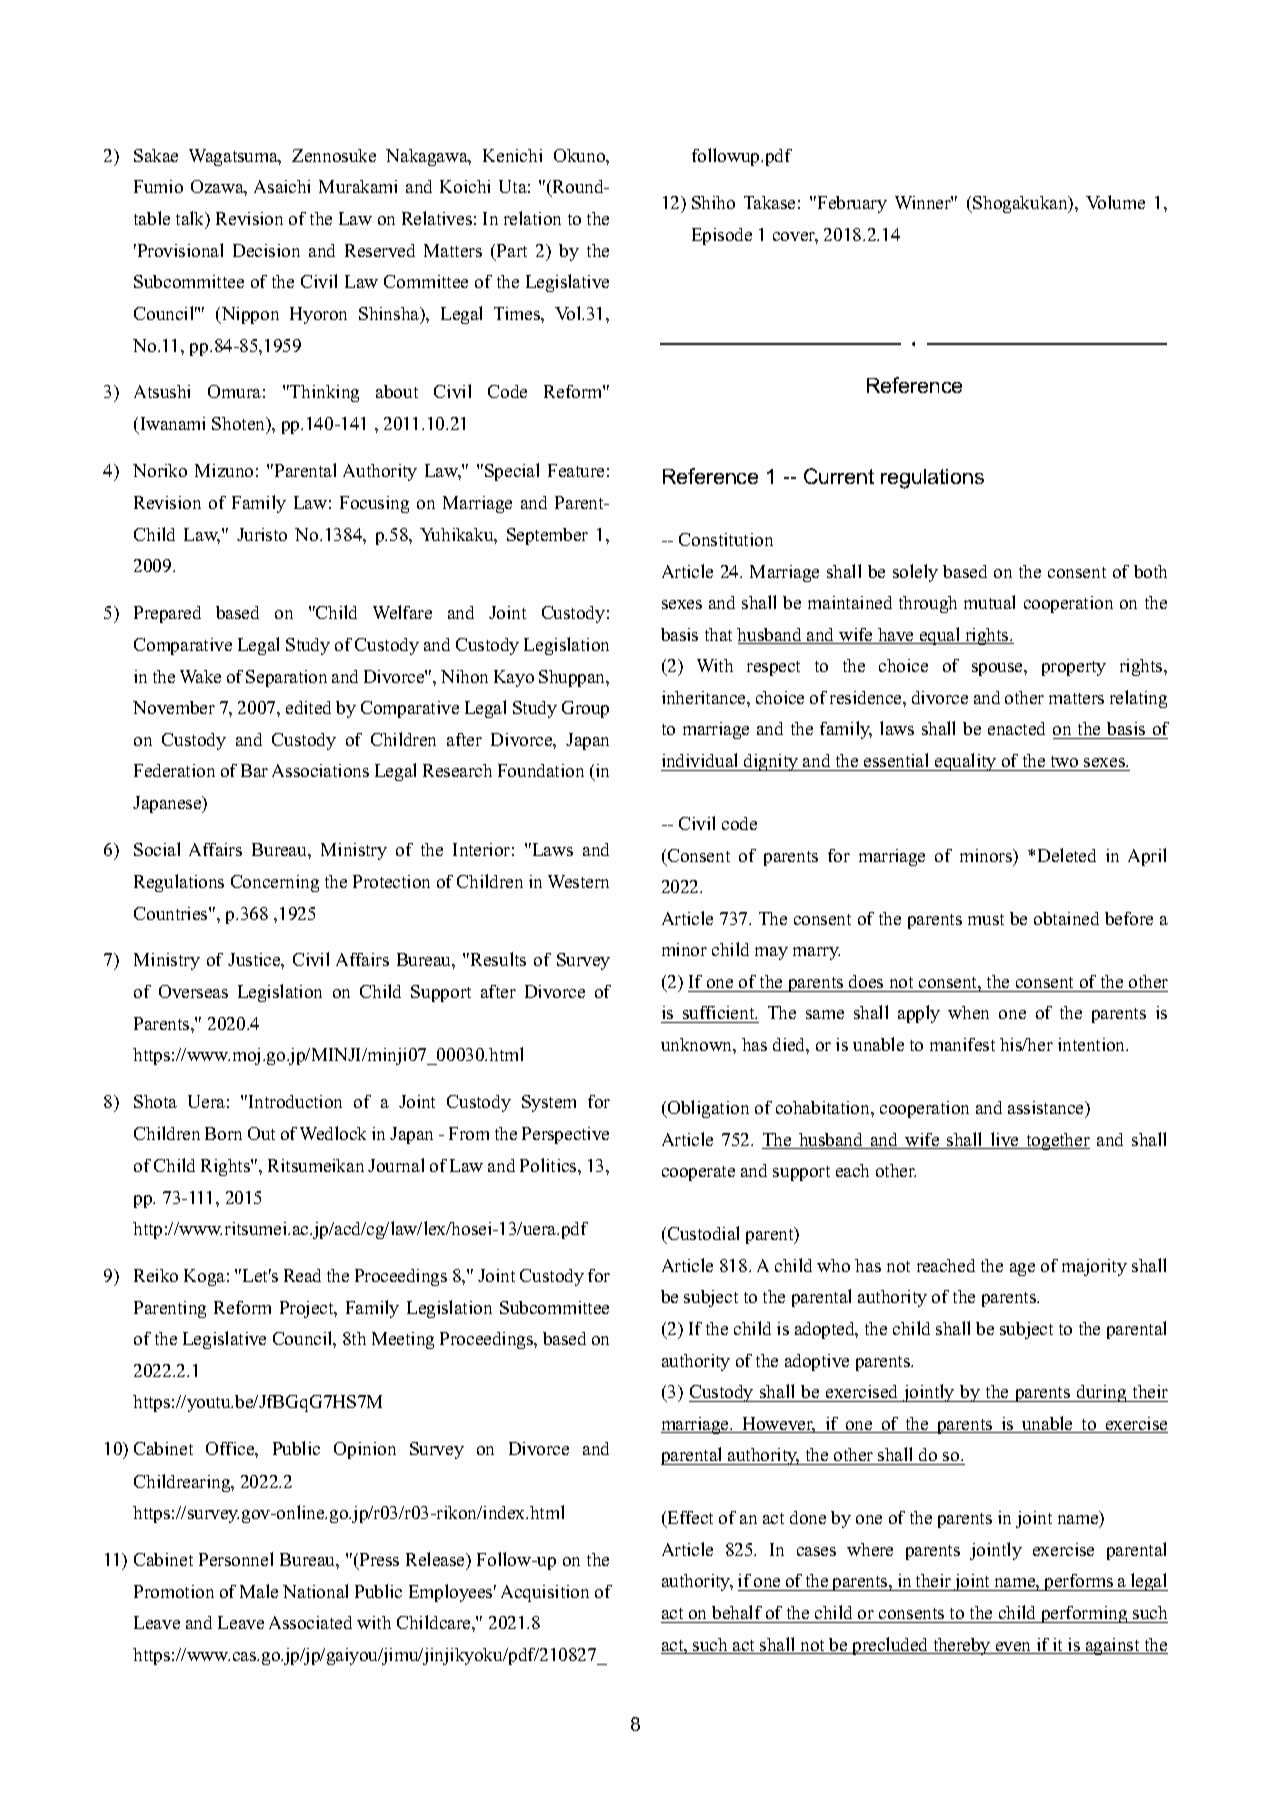 This page has height=1795, width=1270. Describe the element at coordinates (1079, 1582) in the page. I see `performs` at that location.
